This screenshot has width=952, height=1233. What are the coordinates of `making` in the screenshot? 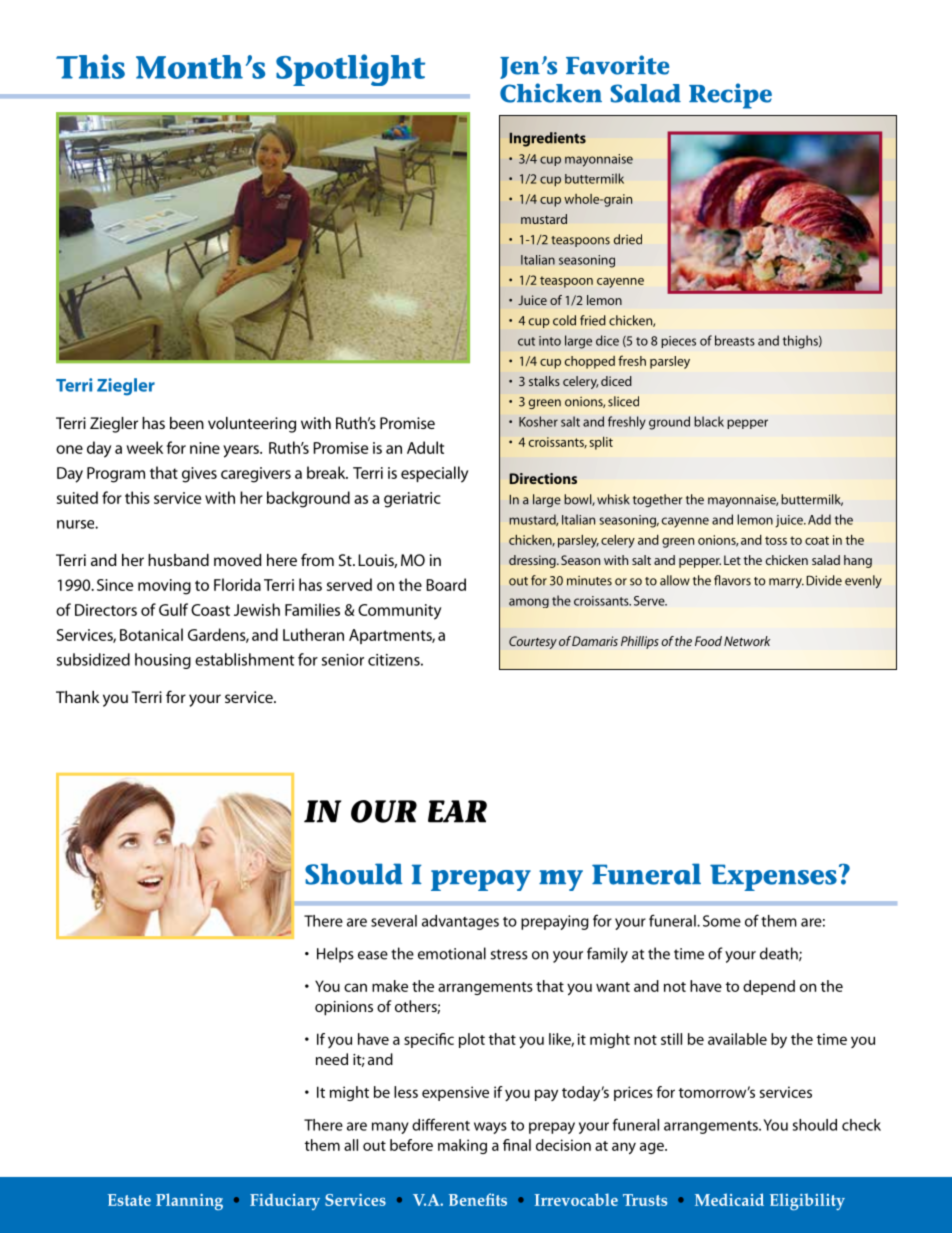 It's located at (462, 1146).
